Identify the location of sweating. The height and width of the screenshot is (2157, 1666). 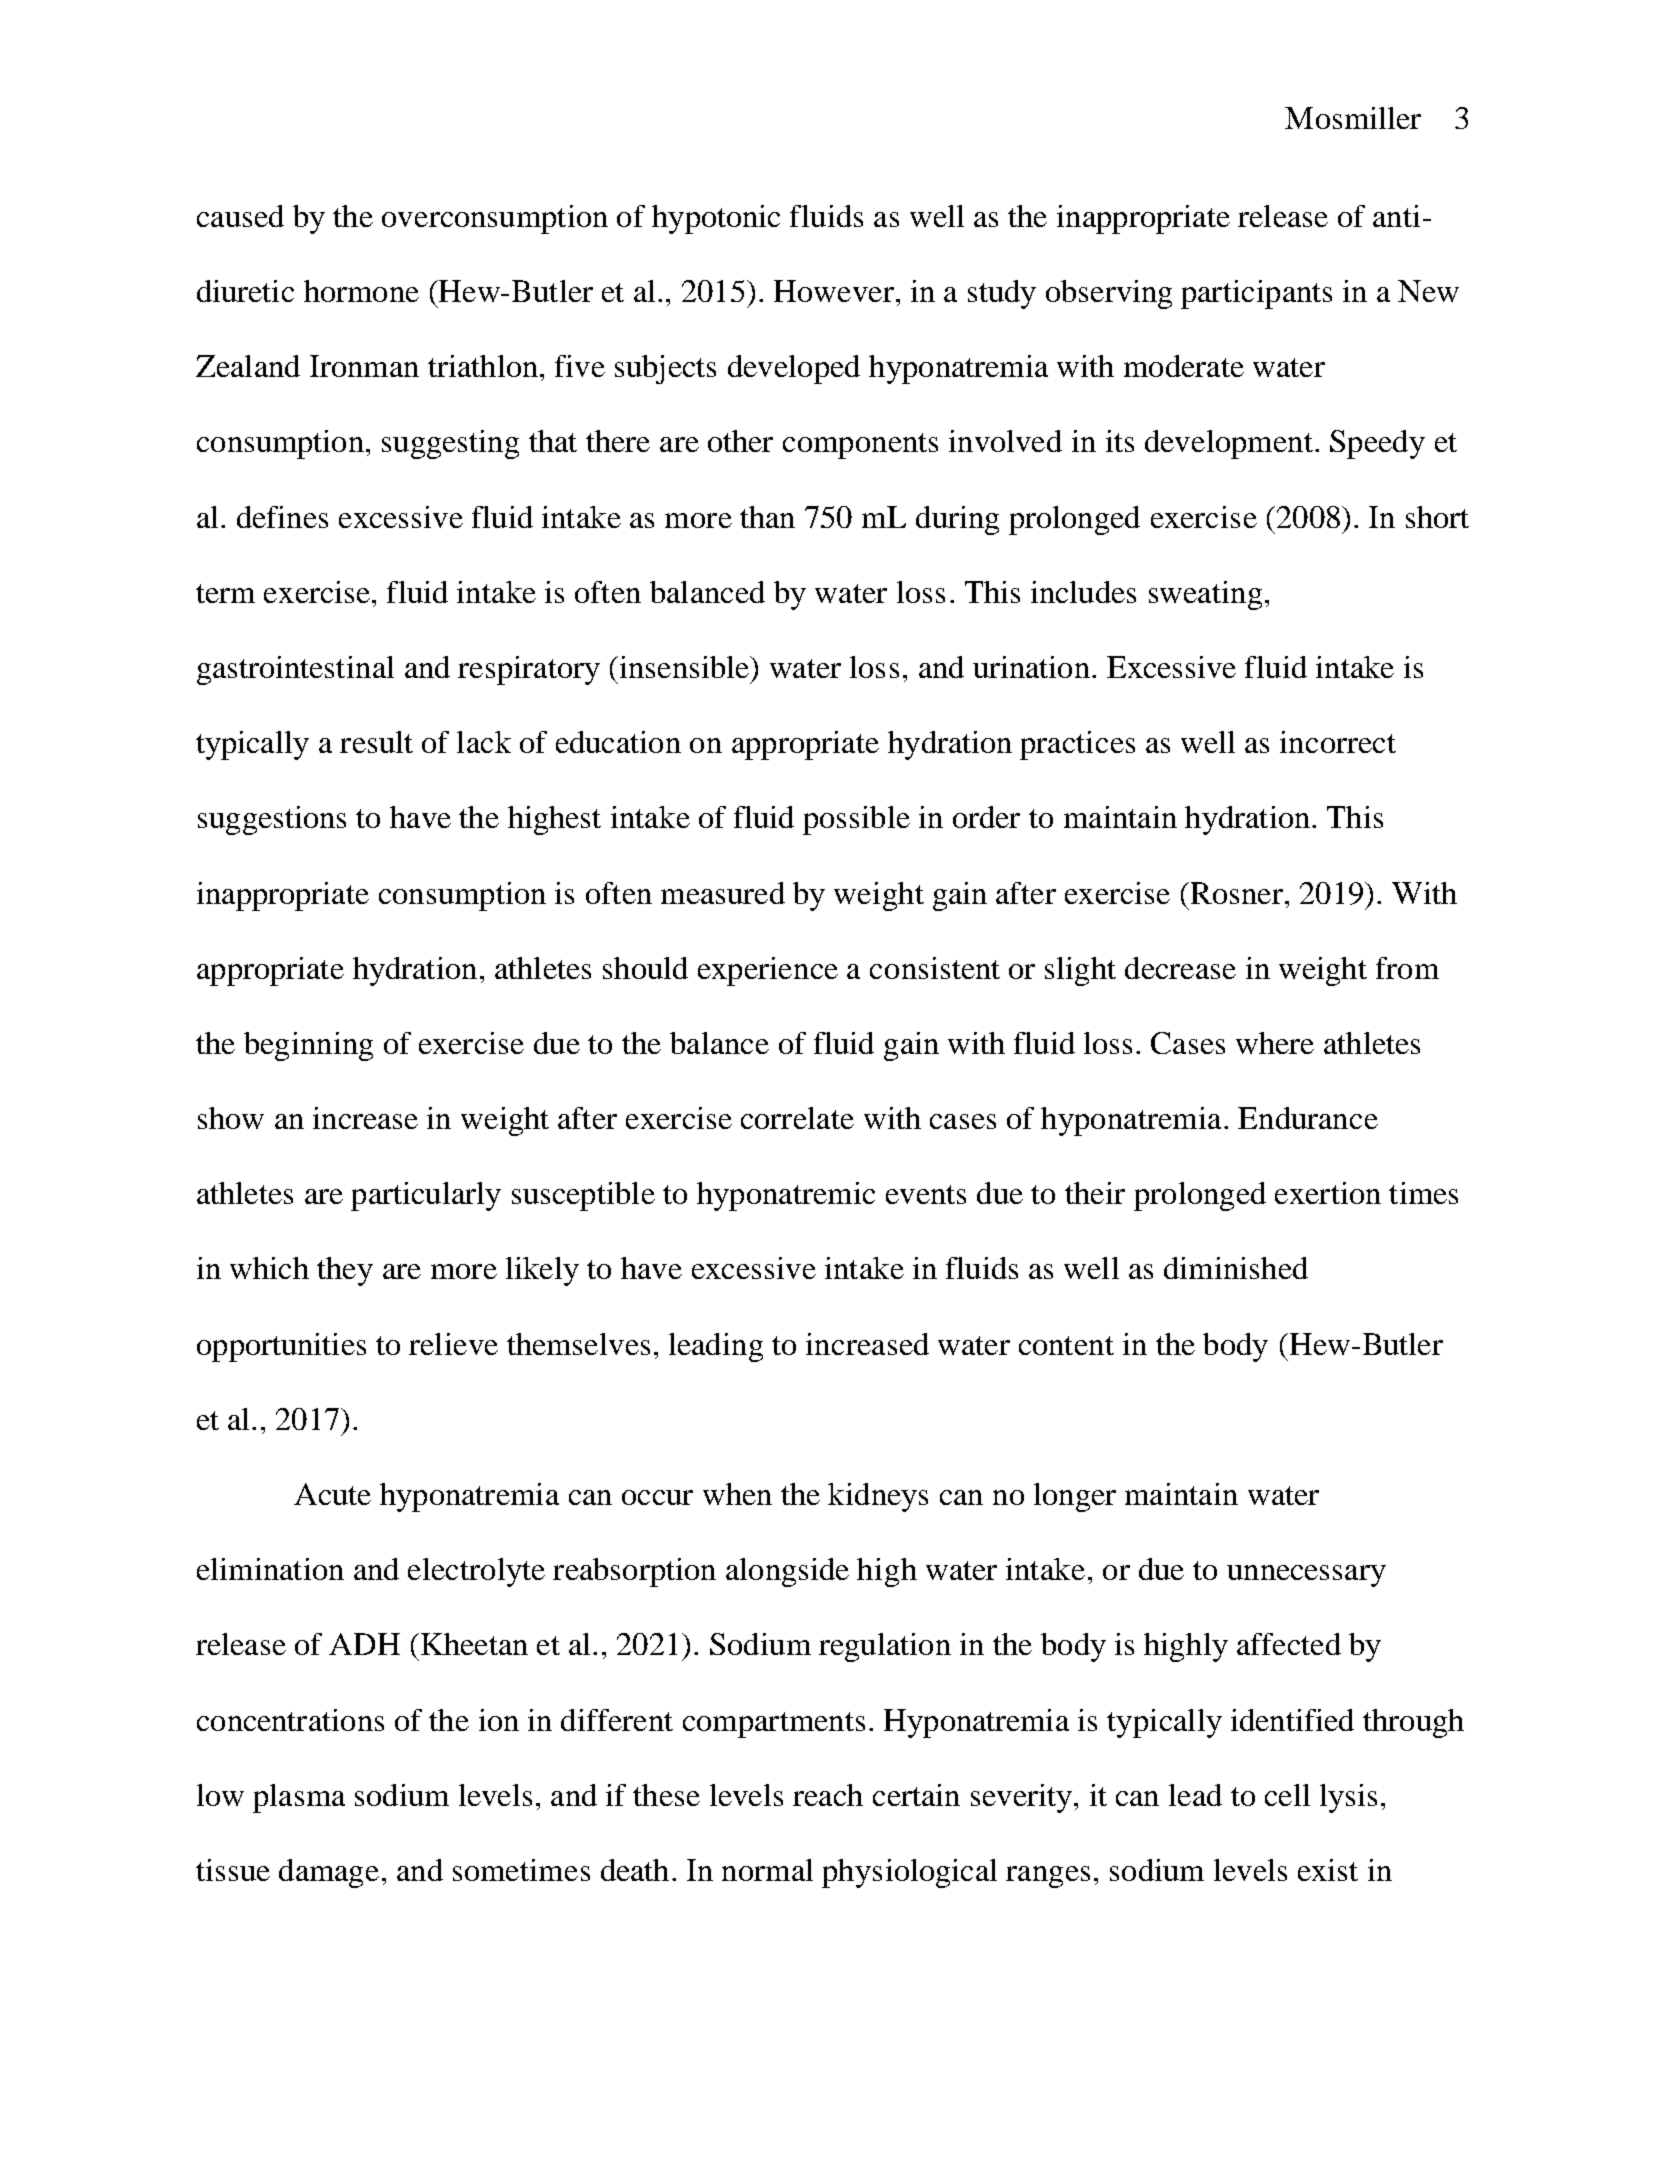
(1205, 595).
